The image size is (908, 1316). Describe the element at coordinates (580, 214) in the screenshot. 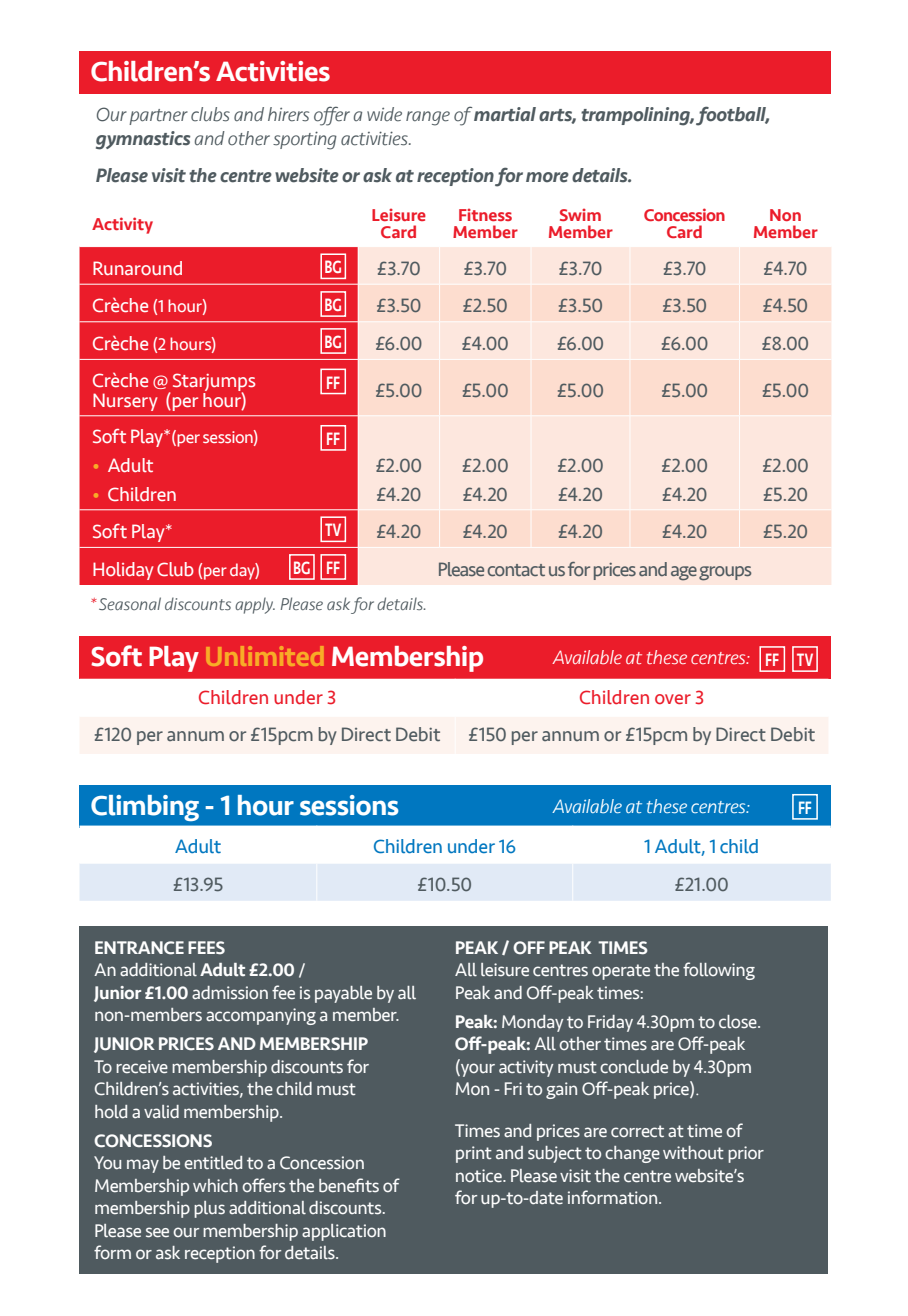

I see `Swim` at that location.
